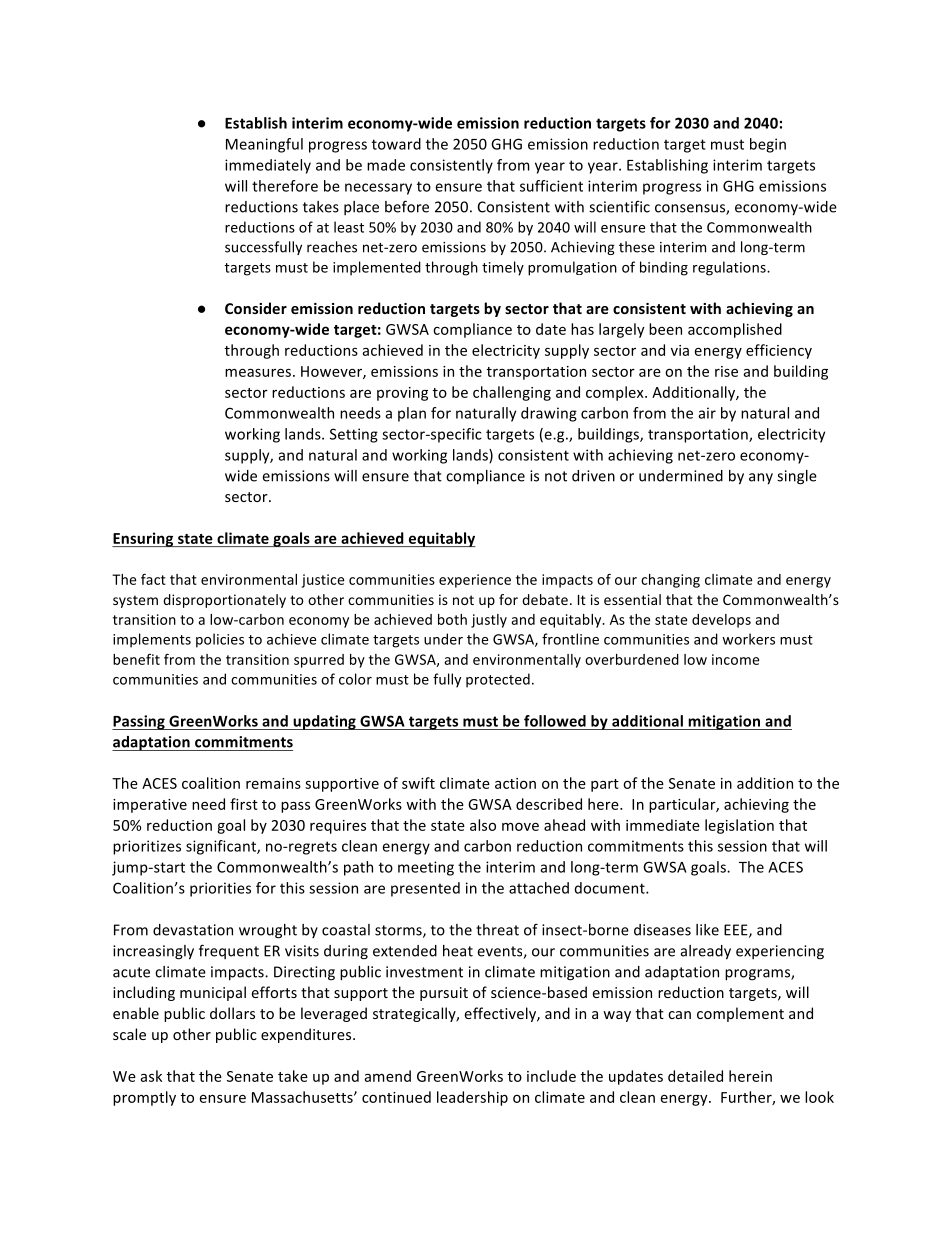  I want to click on plan, so click(412, 414).
